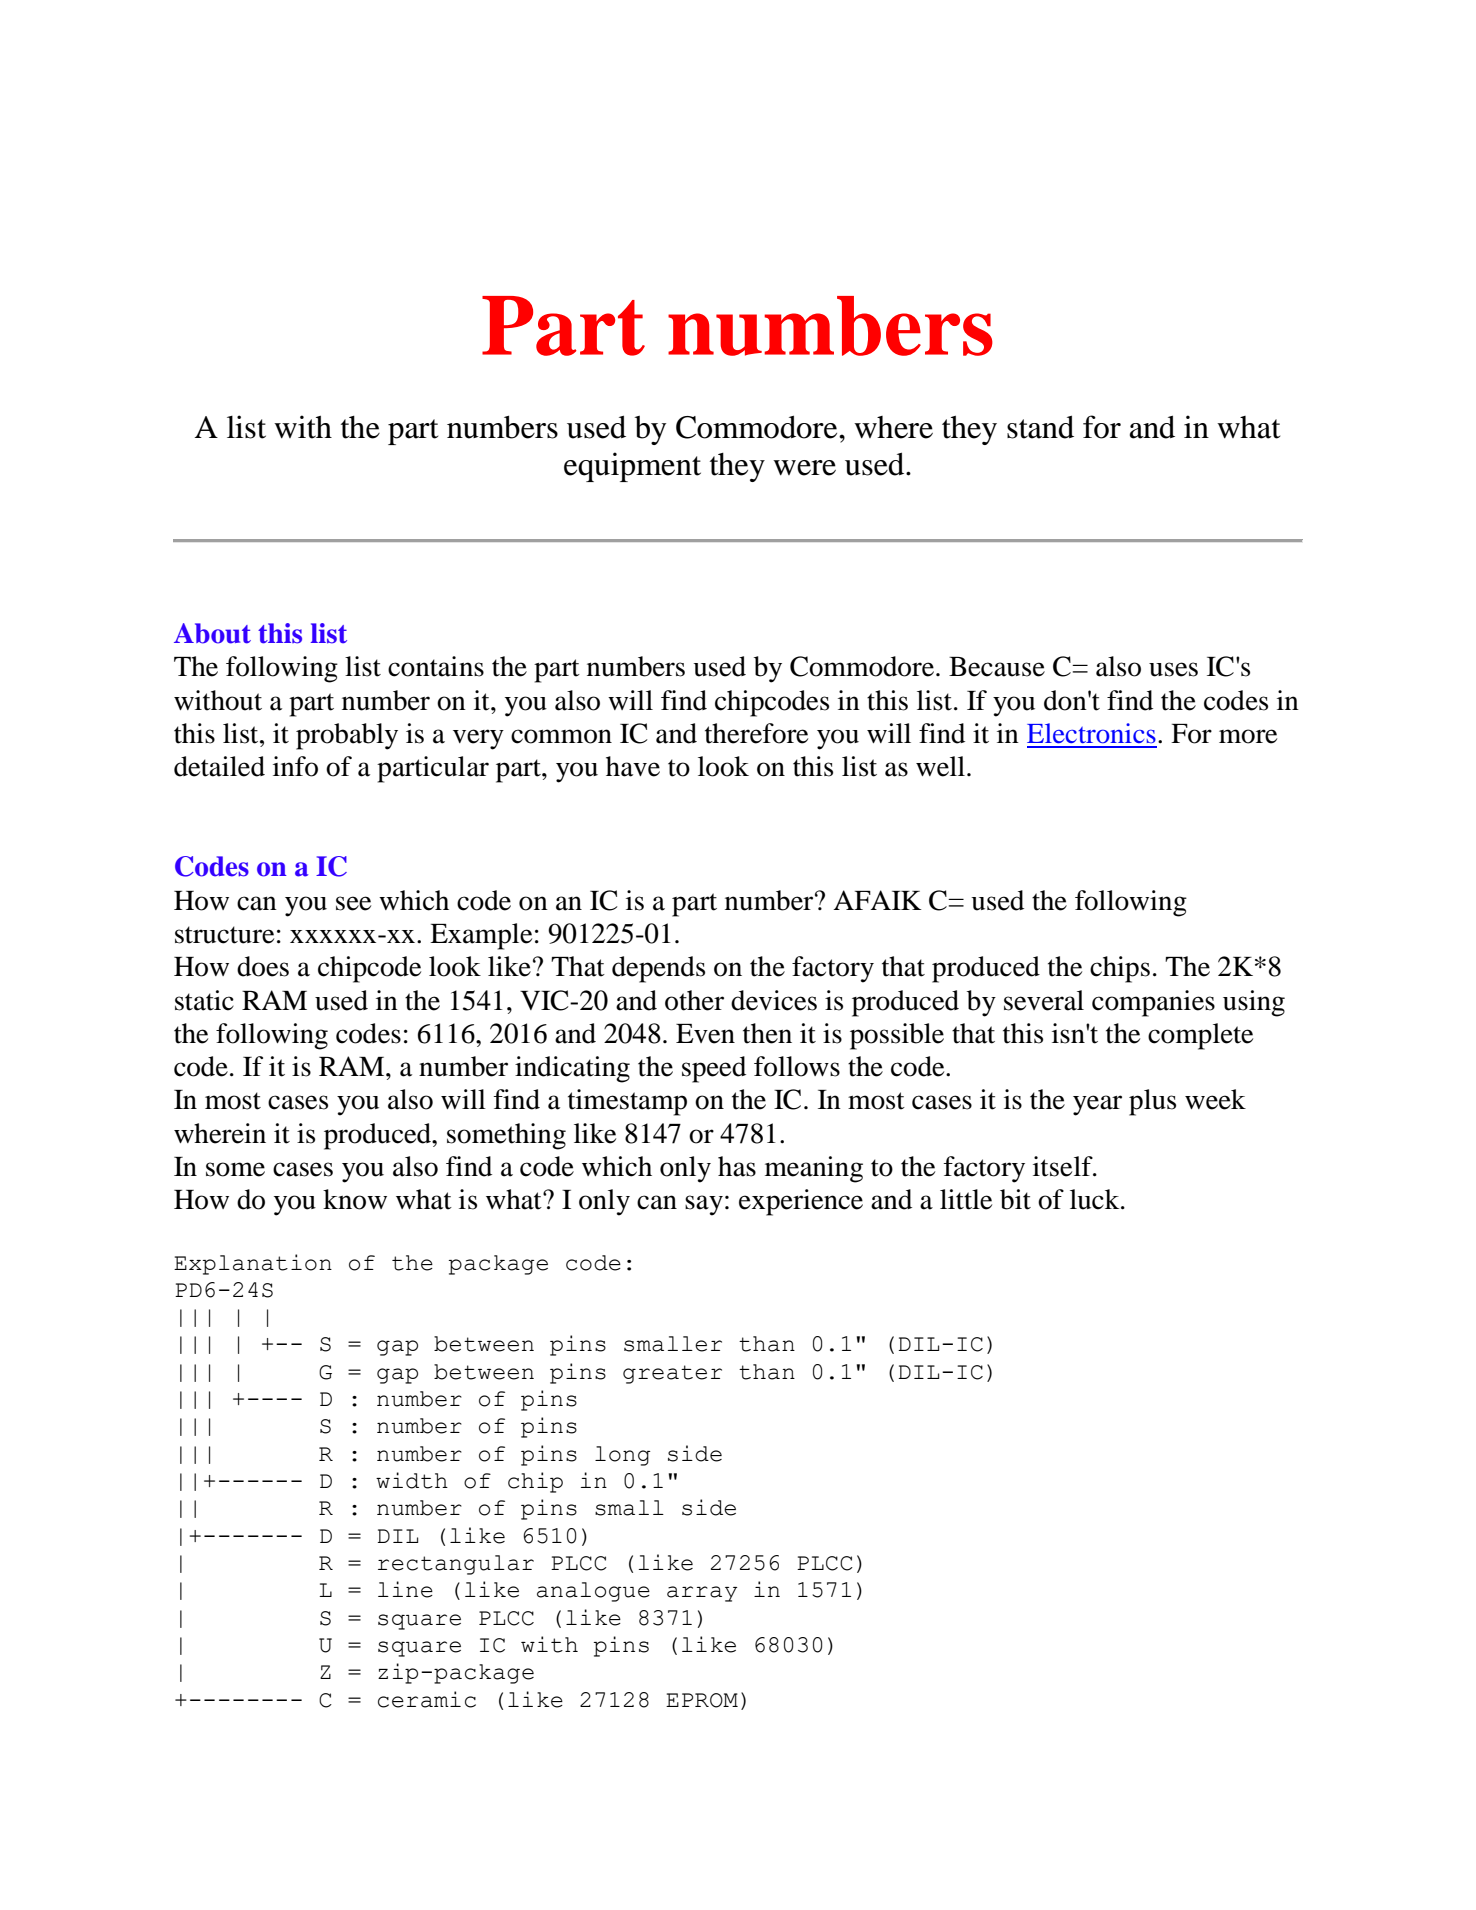  Describe the element at coordinates (1096, 1199) in the document. I see `luck` at that location.
